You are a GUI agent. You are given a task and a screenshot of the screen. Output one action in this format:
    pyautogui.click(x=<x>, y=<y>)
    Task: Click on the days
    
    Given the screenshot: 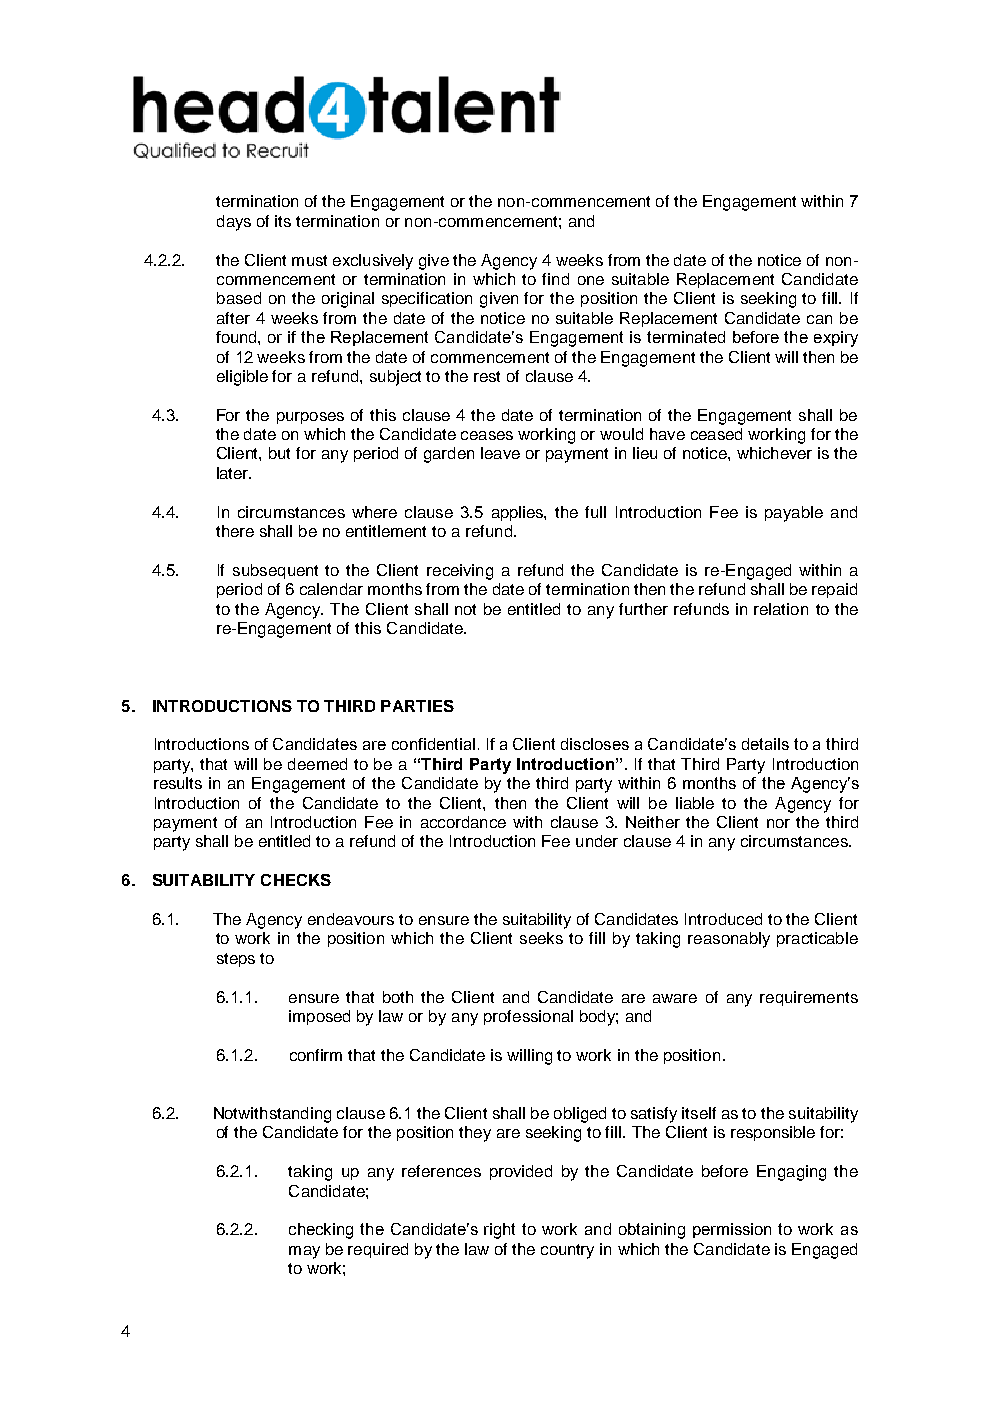 What is the action you would take?
    pyautogui.click(x=234, y=223)
